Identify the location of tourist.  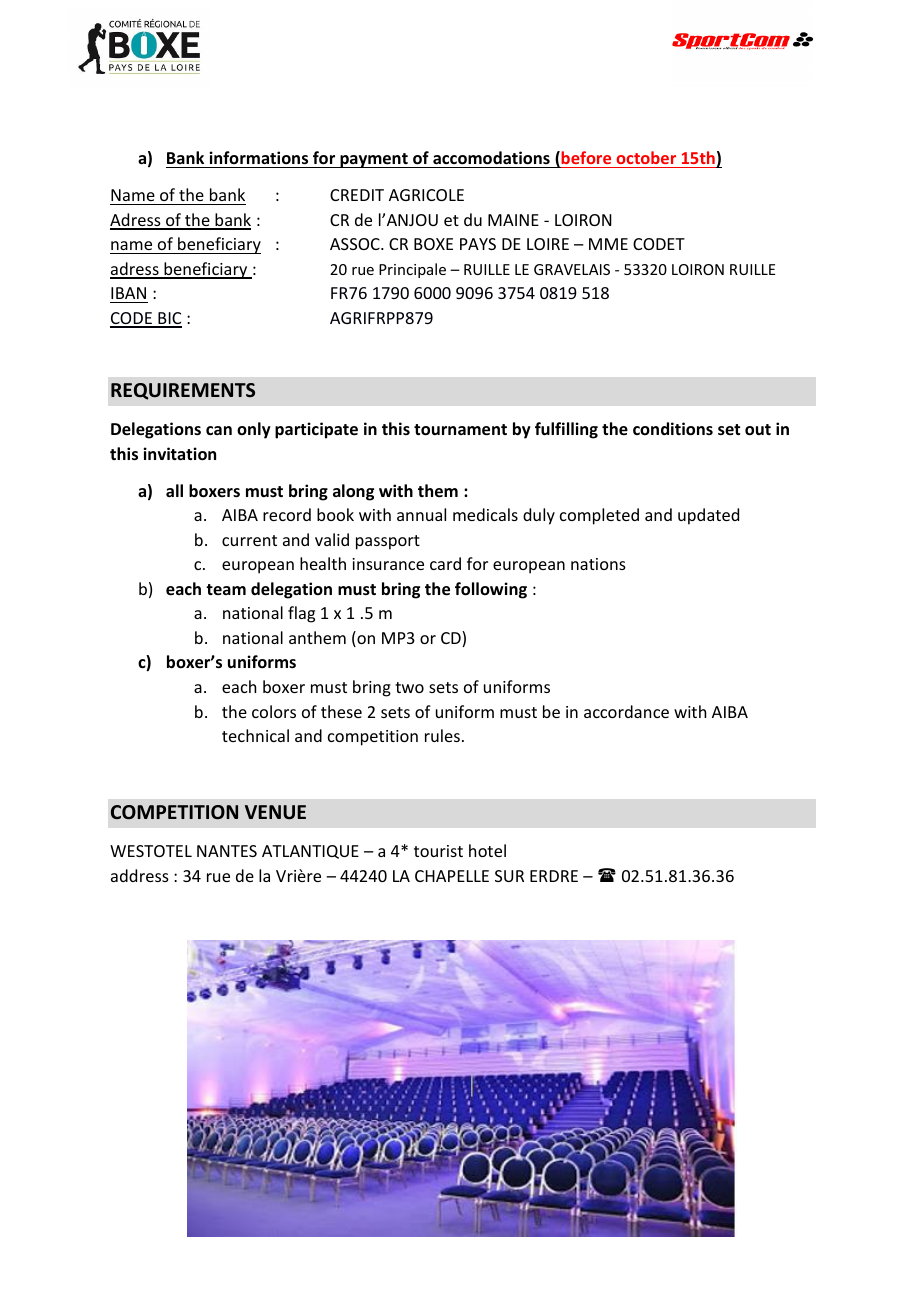
(438, 851).
